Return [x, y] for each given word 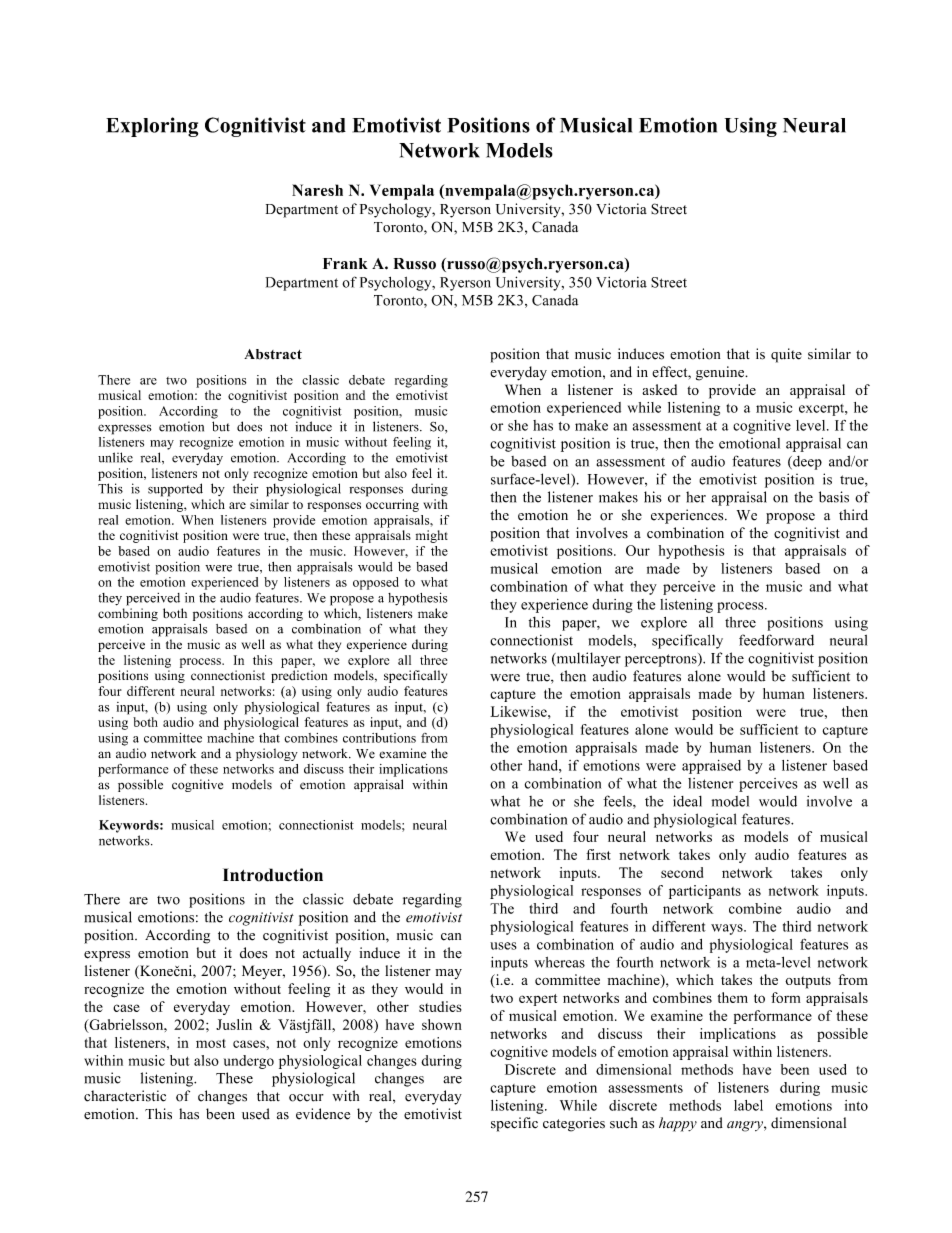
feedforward [776, 640]
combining [128, 614]
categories [574, 1124]
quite [786, 355]
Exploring [152, 127]
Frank [345, 263]
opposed [376, 583]
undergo [249, 1062]
